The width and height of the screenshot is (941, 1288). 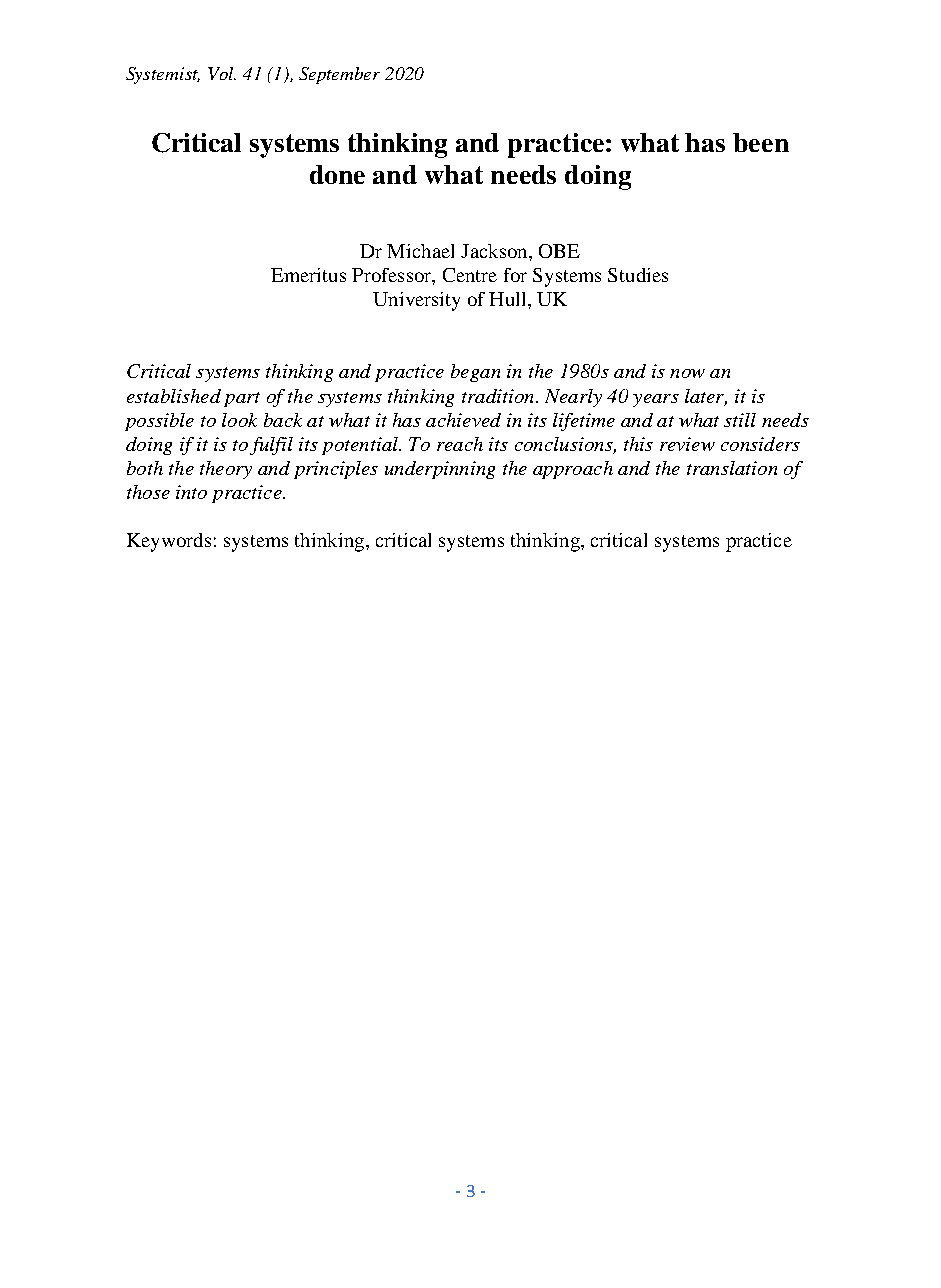 I want to click on Emeritus, so click(x=308, y=275).
